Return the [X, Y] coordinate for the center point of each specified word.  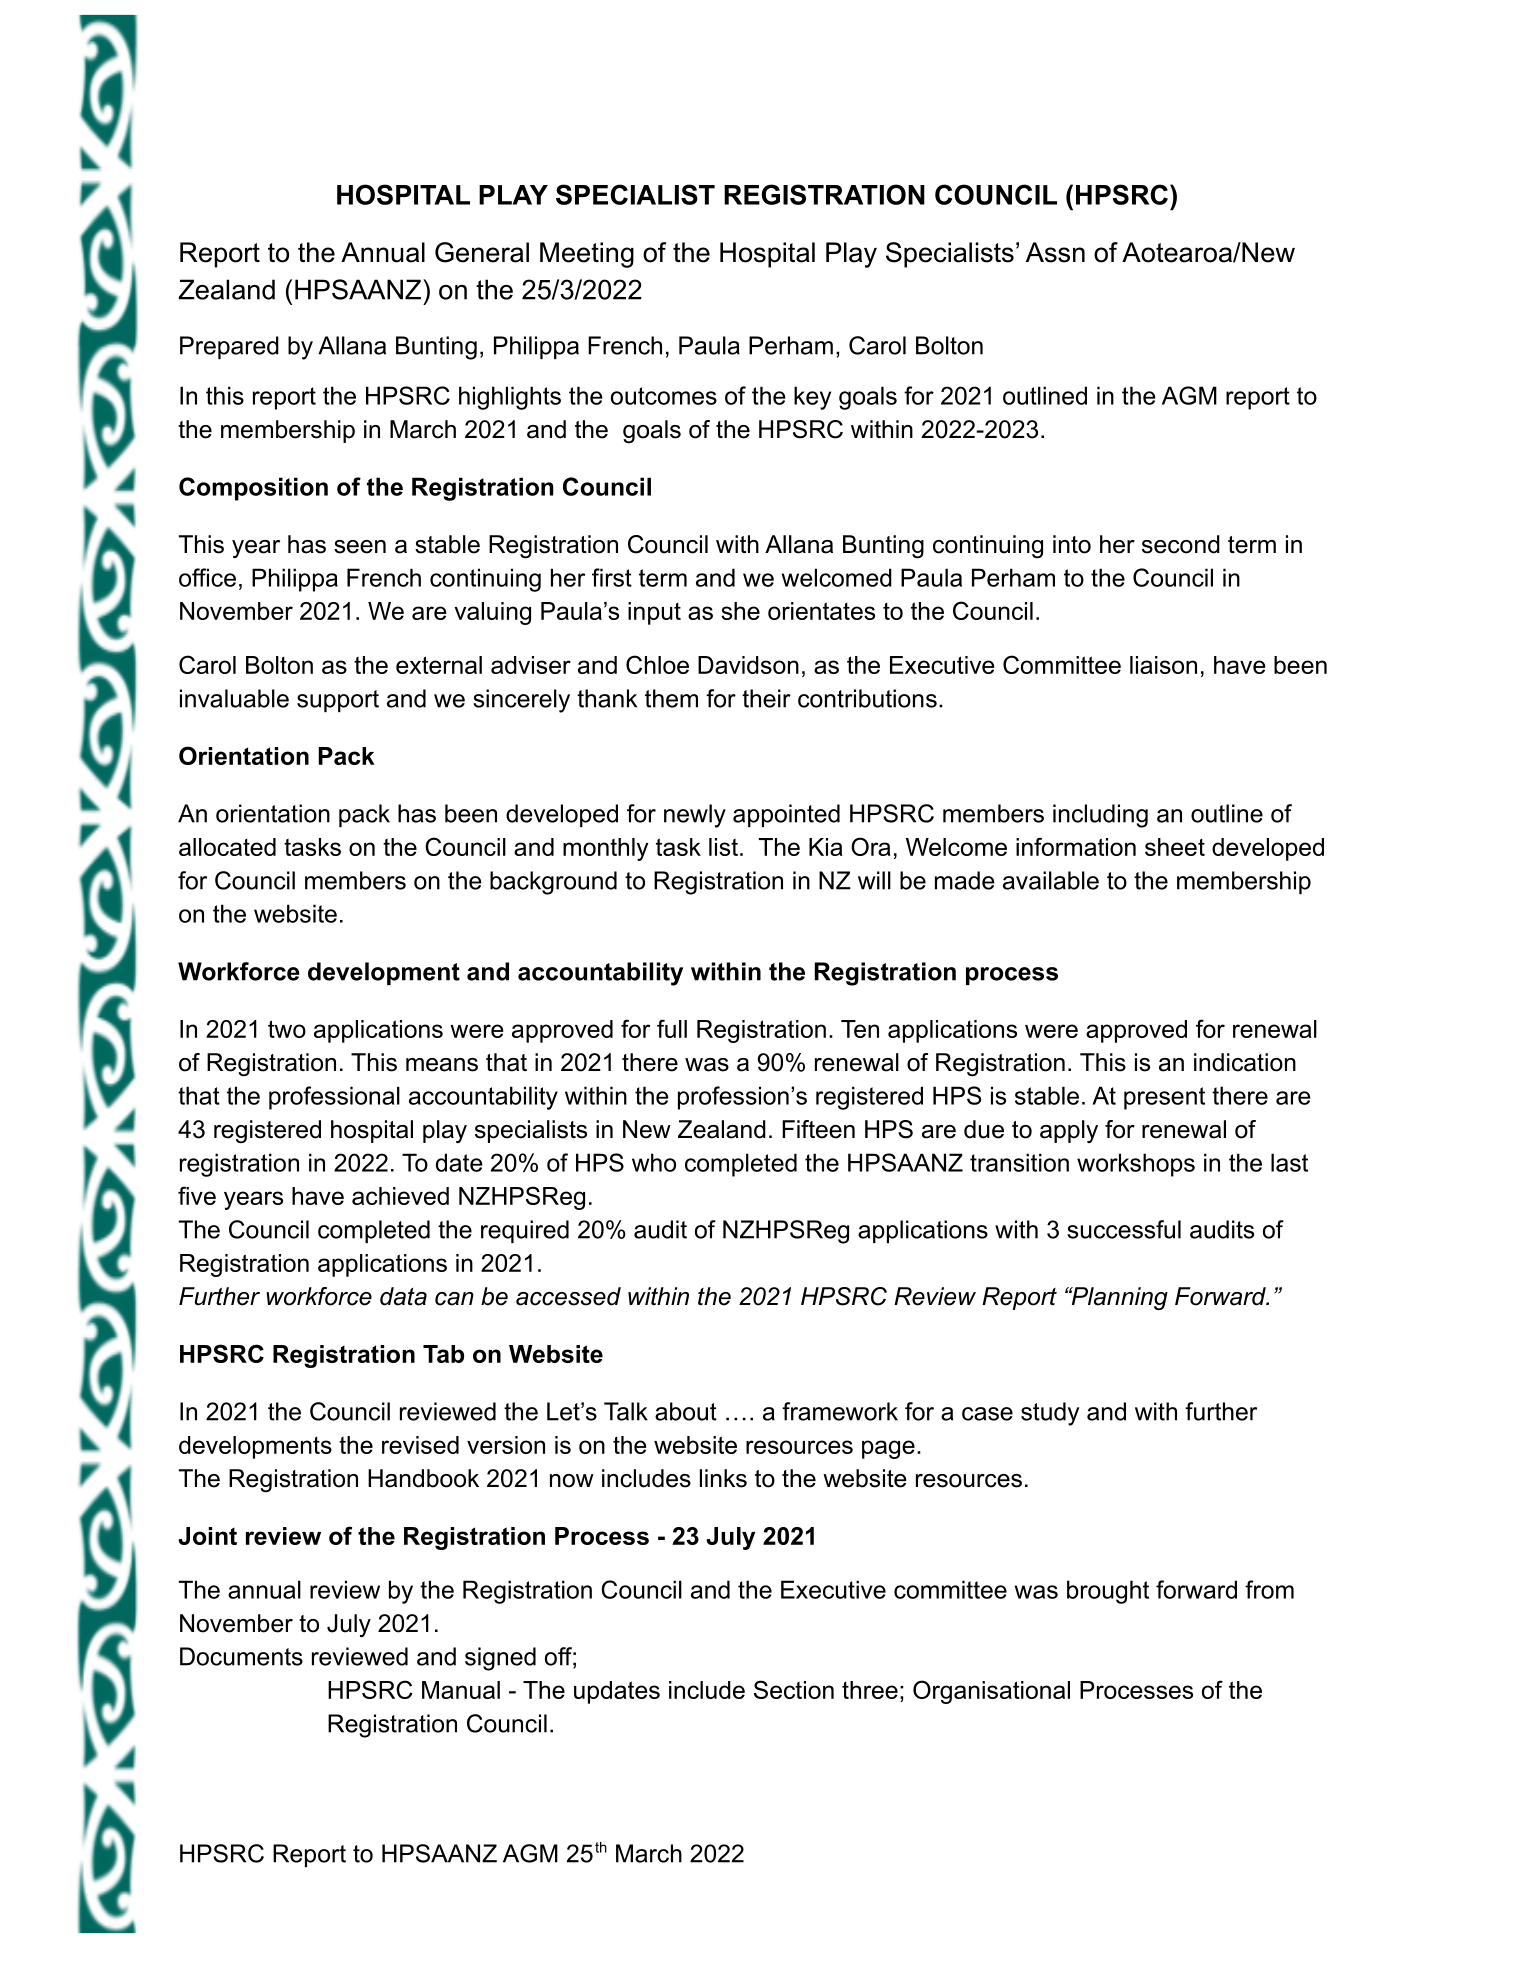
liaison [1163, 665]
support [338, 701]
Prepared [229, 347]
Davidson [748, 665]
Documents [241, 1656]
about [686, 1411]
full [672, 1028]
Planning [1118, 1298]
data [403, 1296]
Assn [1055, 252]
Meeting [587, 255]
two [287, 1029]
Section [794, 1689]
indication [1245, 1062]
